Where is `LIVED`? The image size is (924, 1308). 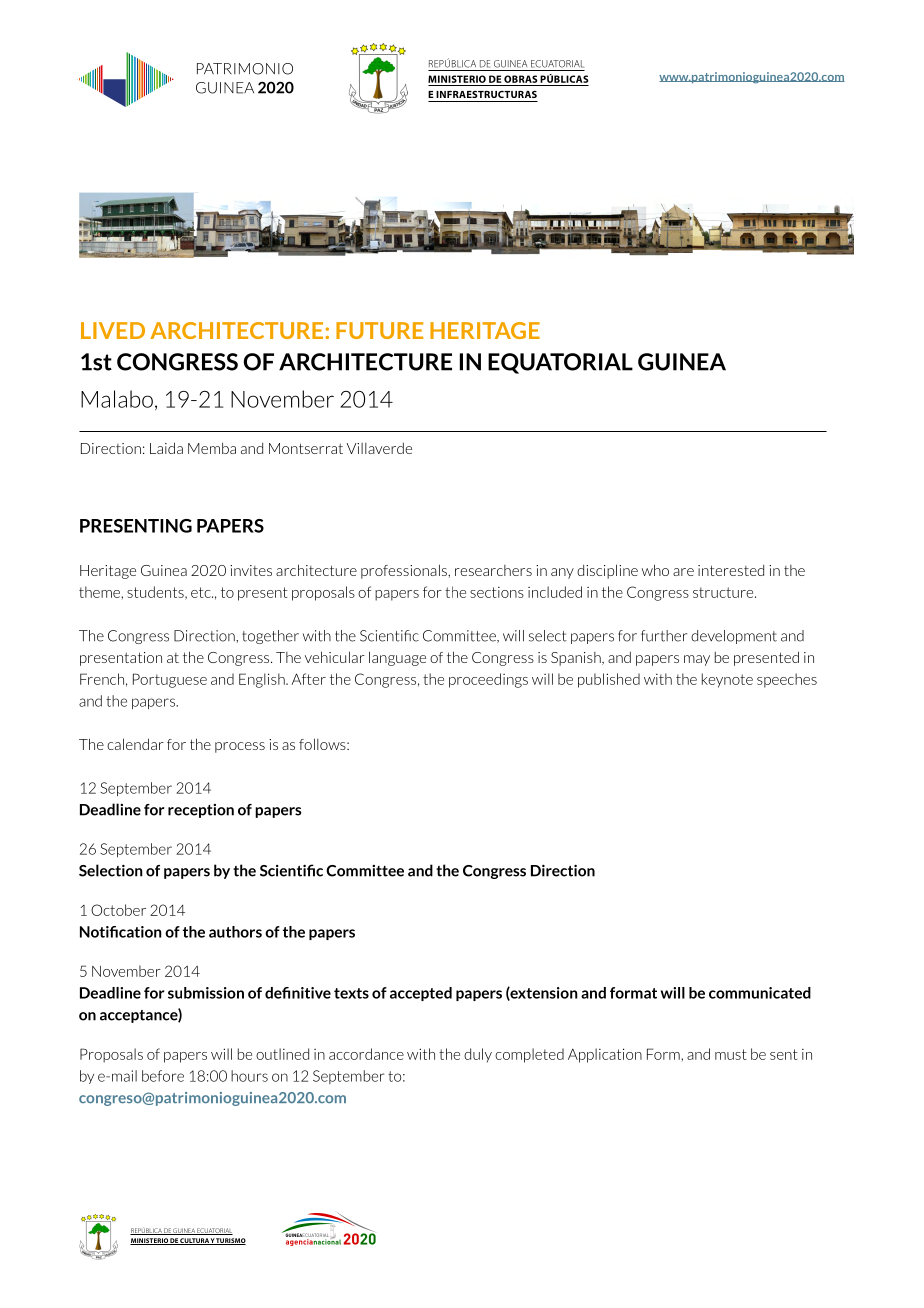 LIVED is located at coordinates (113, 330).
